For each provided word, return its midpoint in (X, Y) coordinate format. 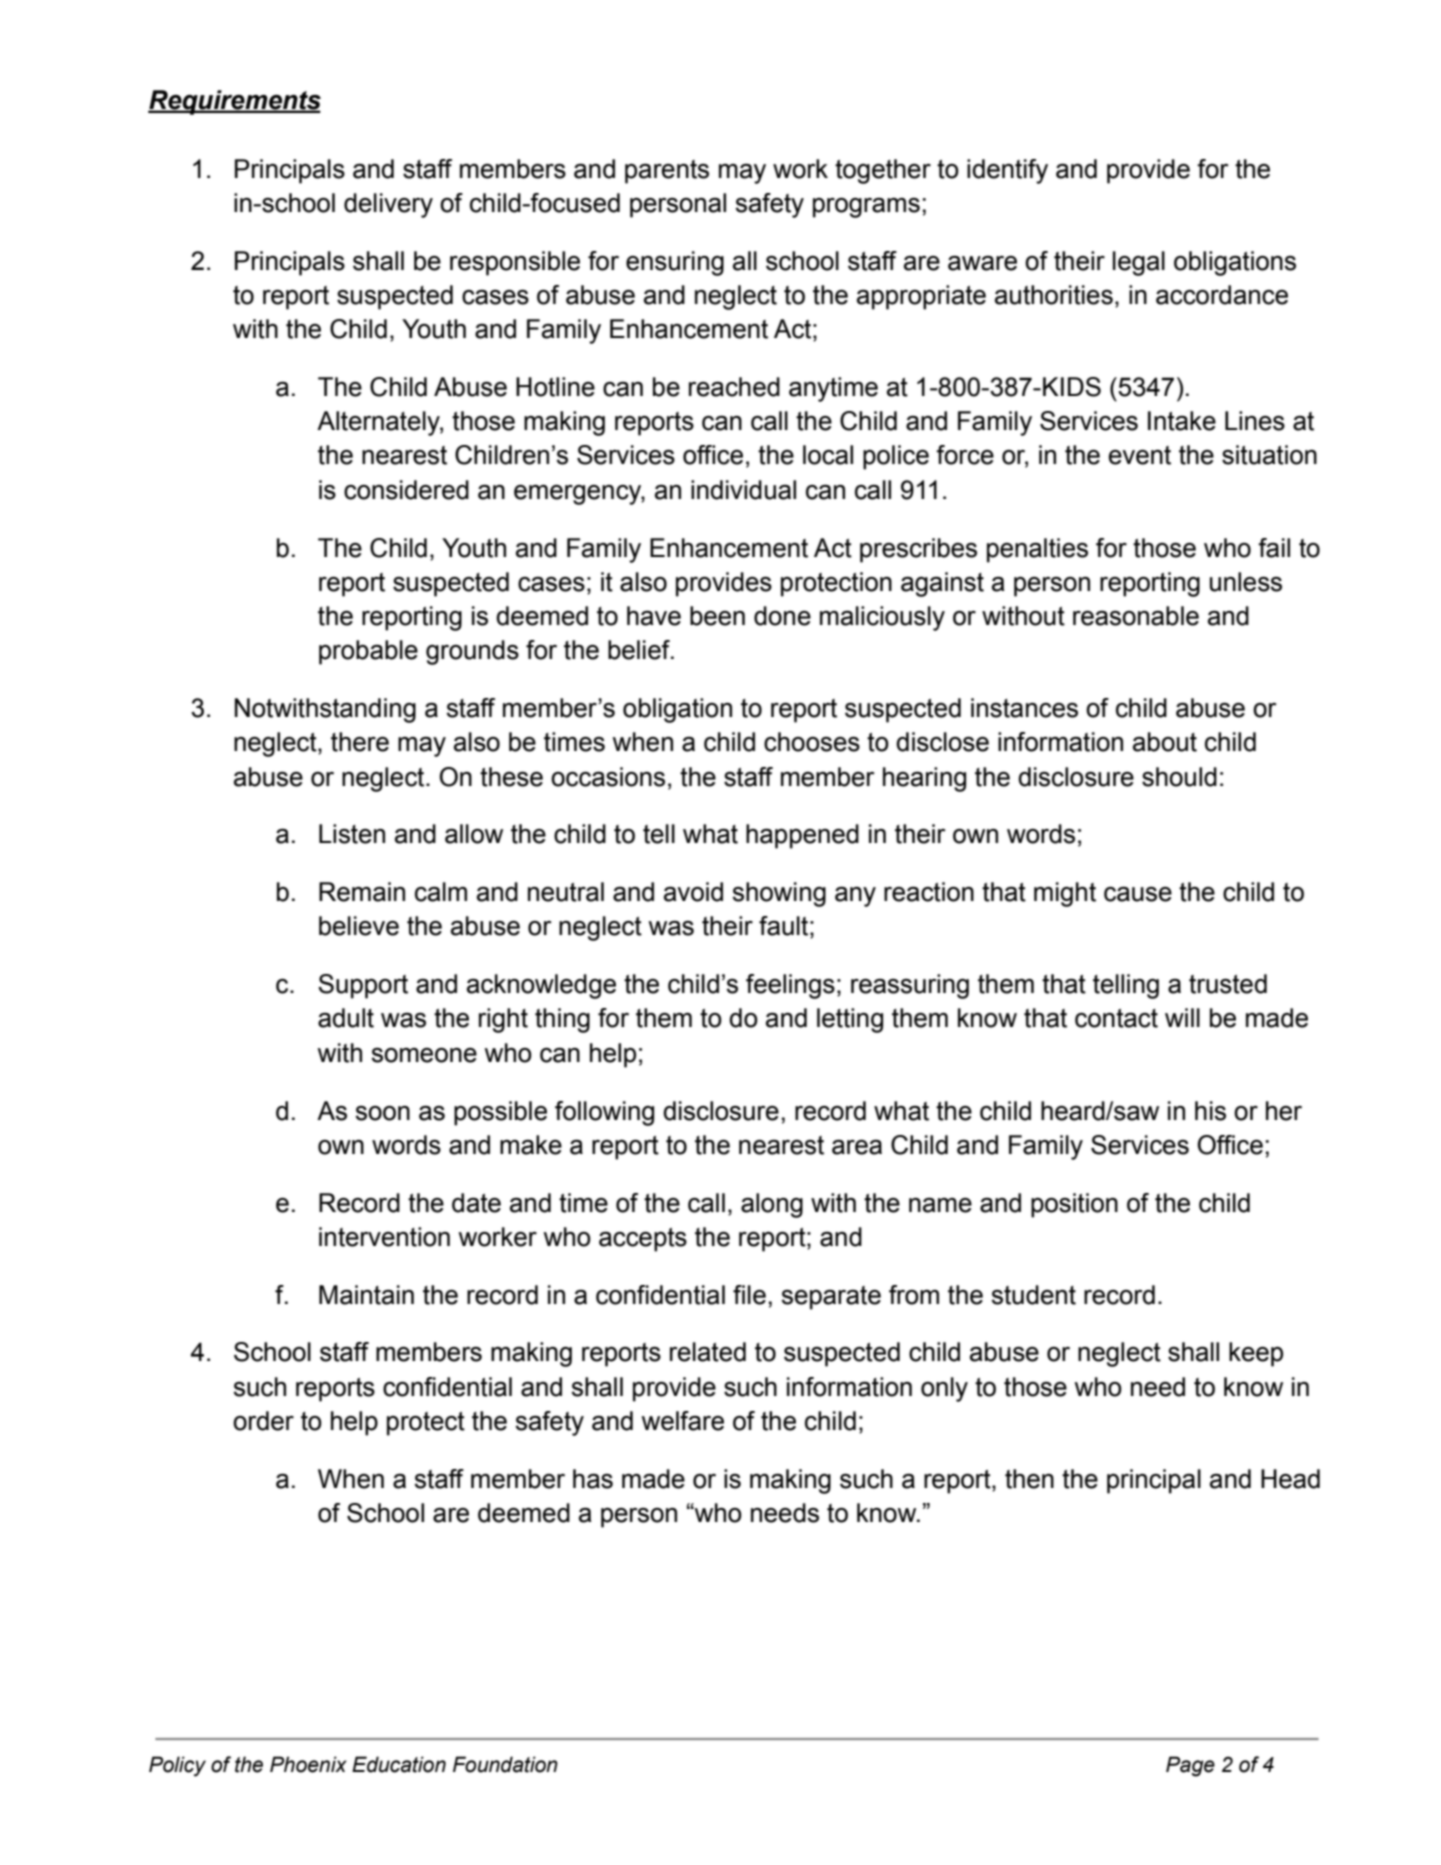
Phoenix (308, 1764)
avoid (693, 892)
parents (667, 172)
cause (1138, 894)
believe (359, 926)
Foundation (505, 1764)
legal (1139, 263)
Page (1190, 1766)
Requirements (234, 102)
